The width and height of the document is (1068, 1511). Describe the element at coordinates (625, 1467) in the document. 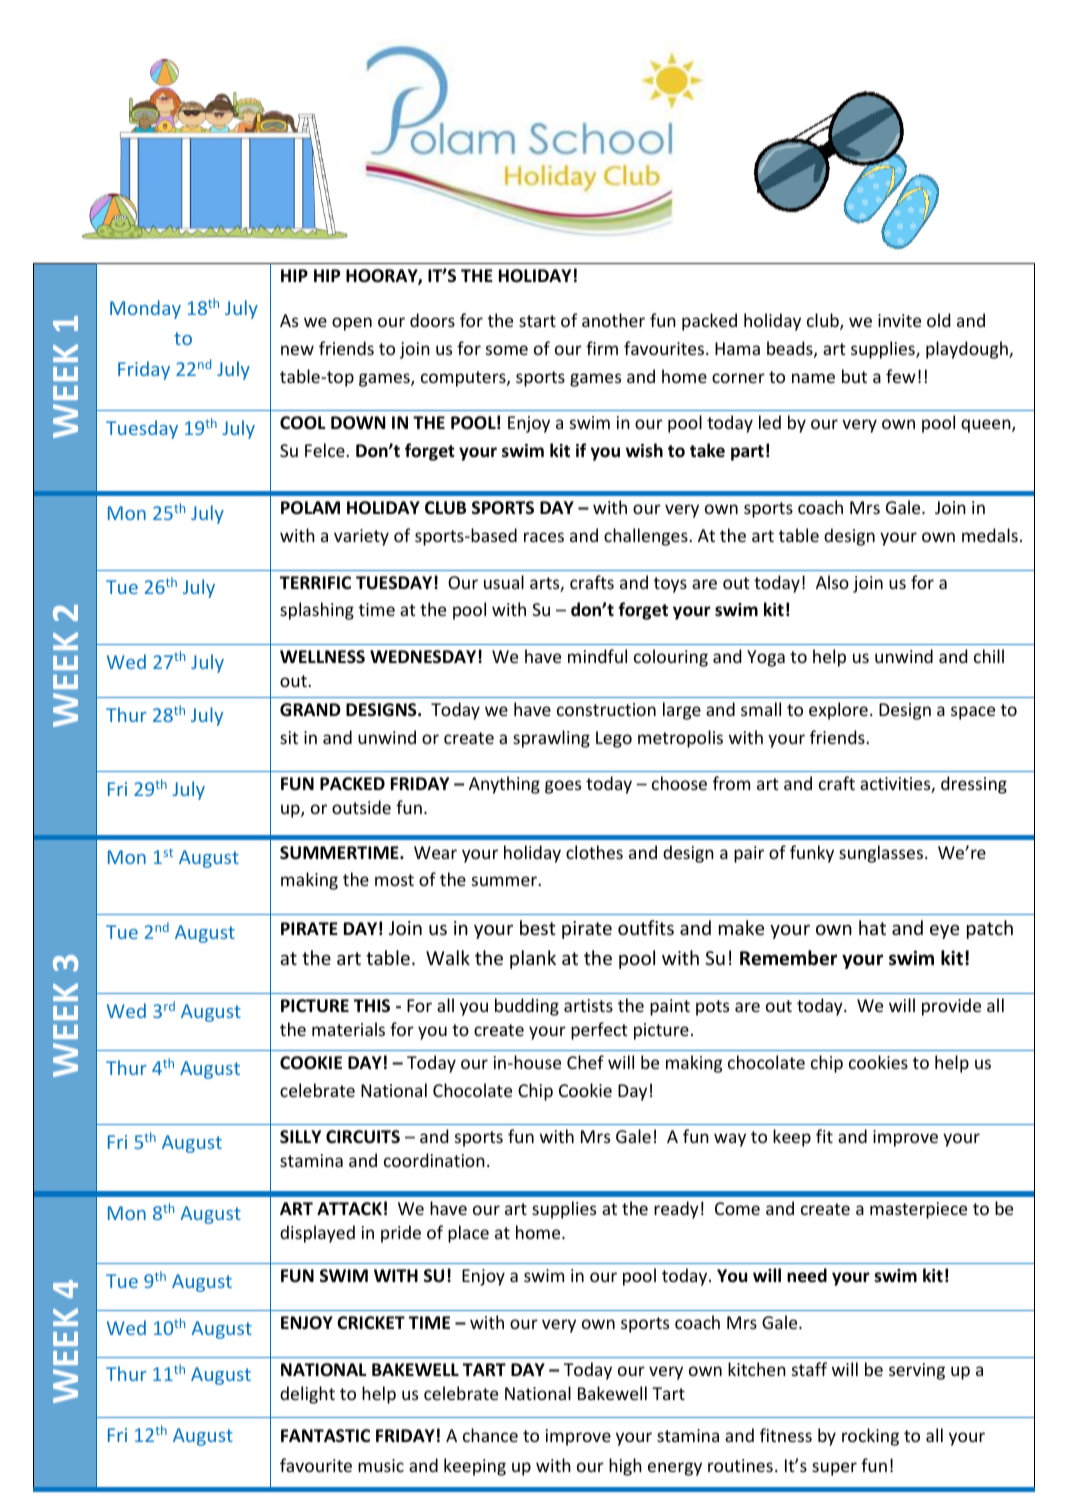

I see `high` at that location.
